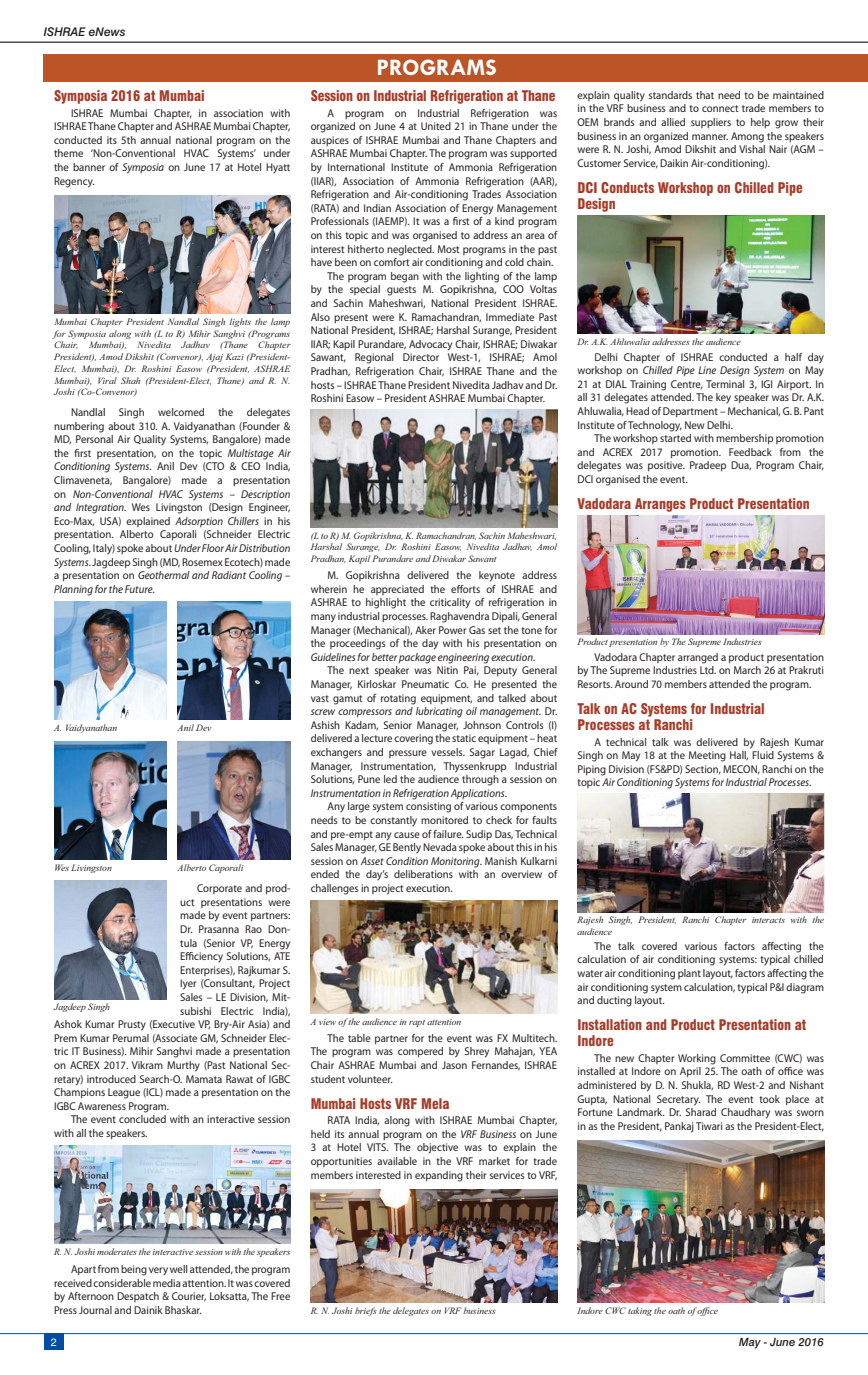 This screenshot has height=1375, width=868. Describe the element at coordinates (140, 589) in the screenshot. I see `Future` at that location.
